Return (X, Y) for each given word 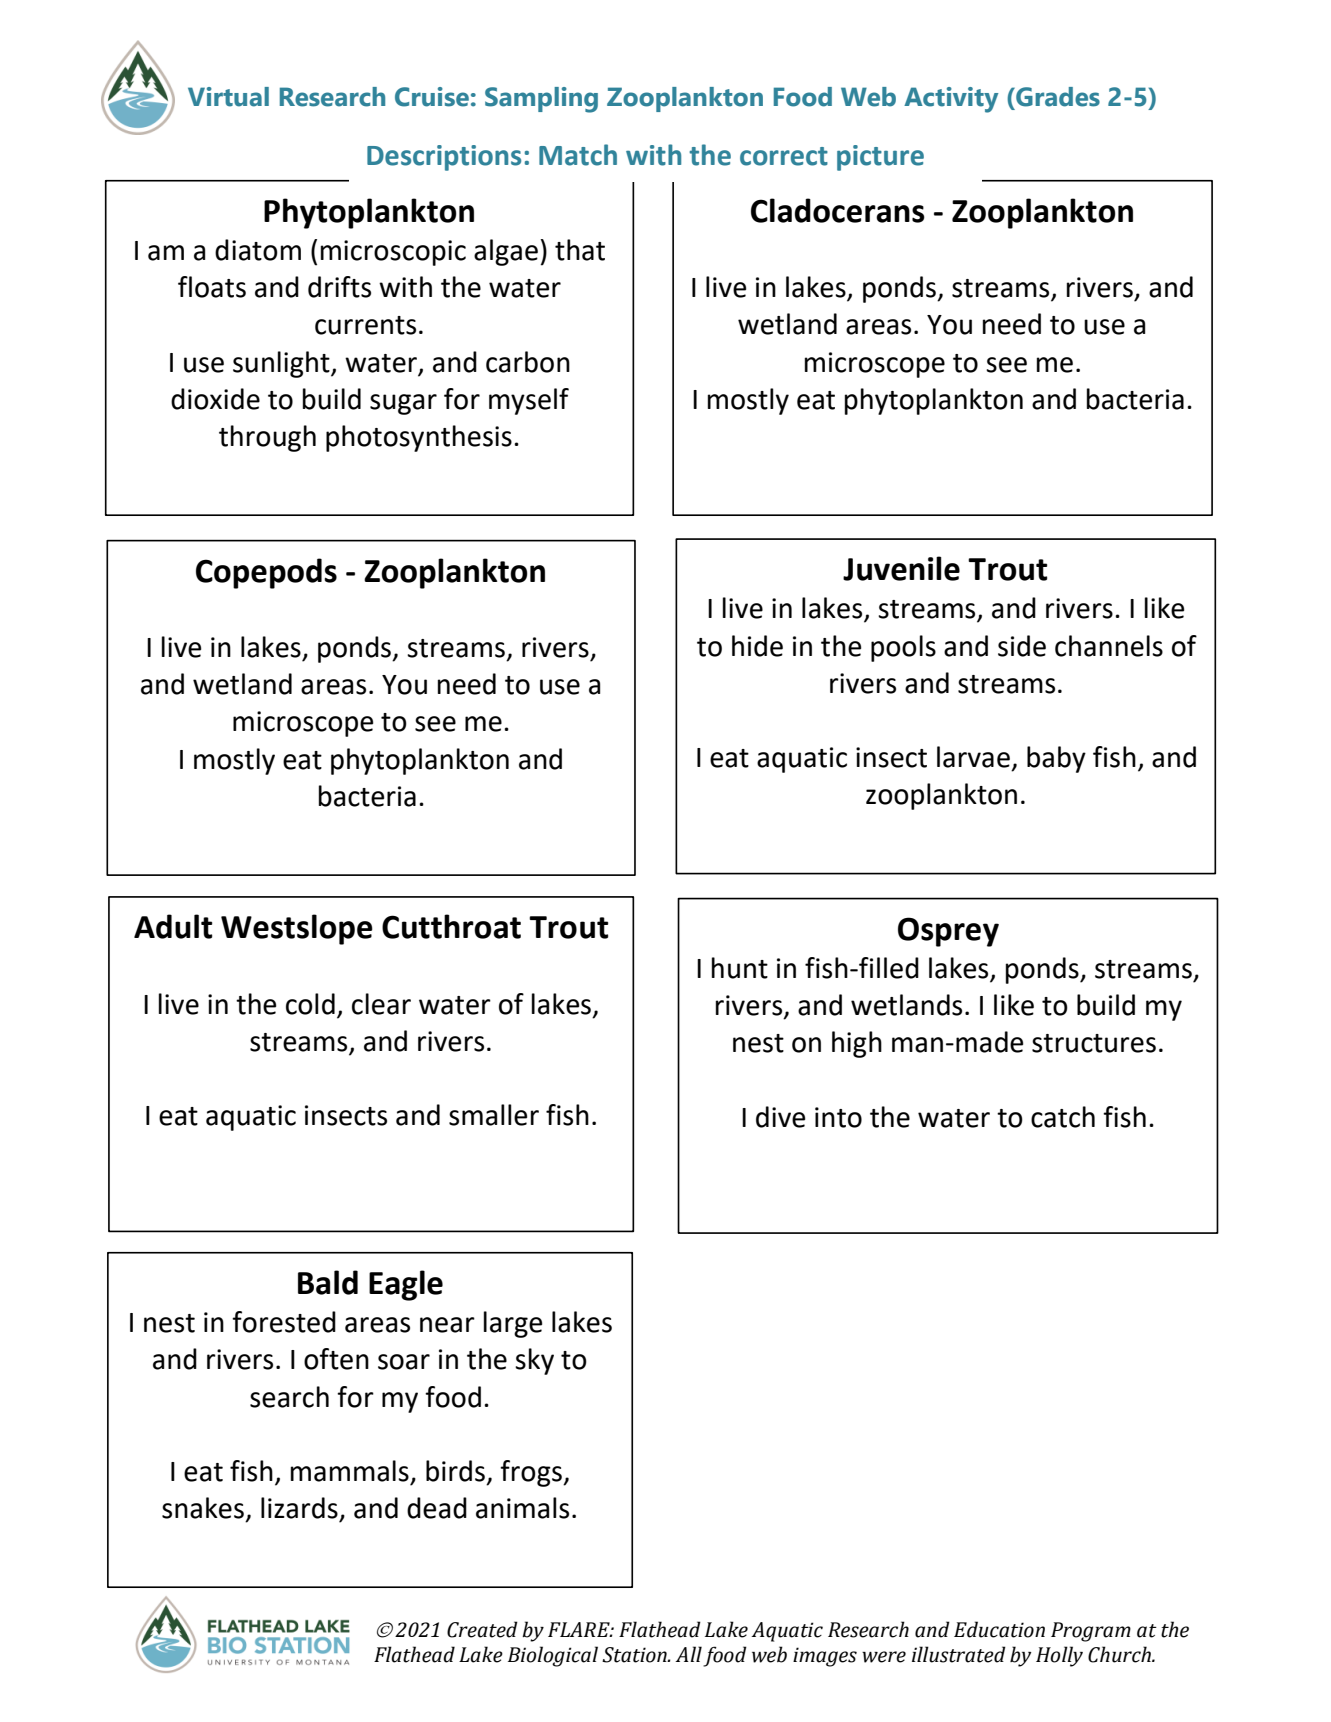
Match (578, 155)
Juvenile (901, 568)
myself (529, 401)
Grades (1057, 97)
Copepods (266, 573)
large (513, 1324)
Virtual (228, 97)
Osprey (948, 932)
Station (635, 1655)
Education (999, 1629)
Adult (173, 926)
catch (1063, 1117)
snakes (203, 1508)
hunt (740, 968)
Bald (328, 1282)
